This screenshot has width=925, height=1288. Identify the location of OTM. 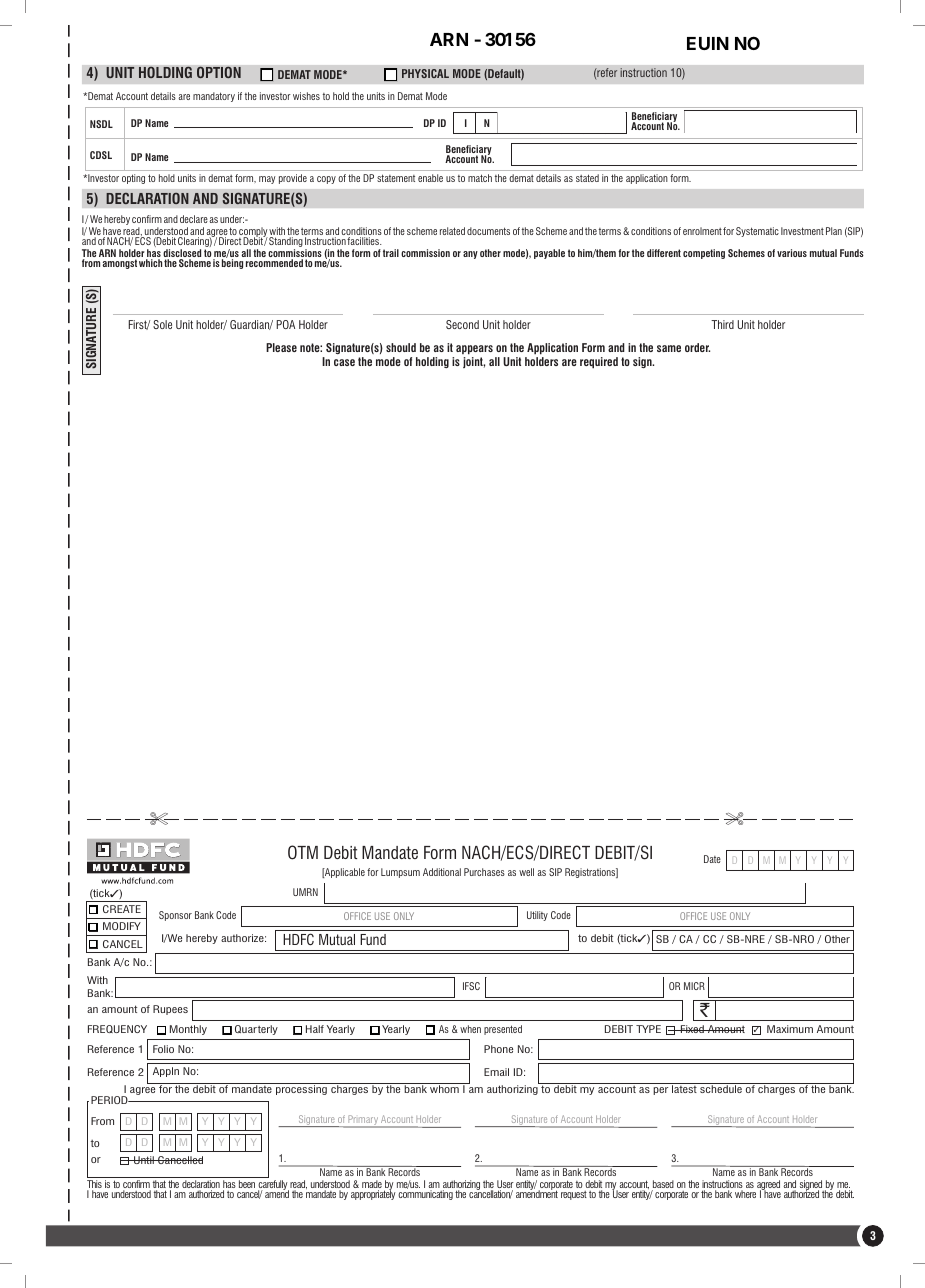
(303, 852).
